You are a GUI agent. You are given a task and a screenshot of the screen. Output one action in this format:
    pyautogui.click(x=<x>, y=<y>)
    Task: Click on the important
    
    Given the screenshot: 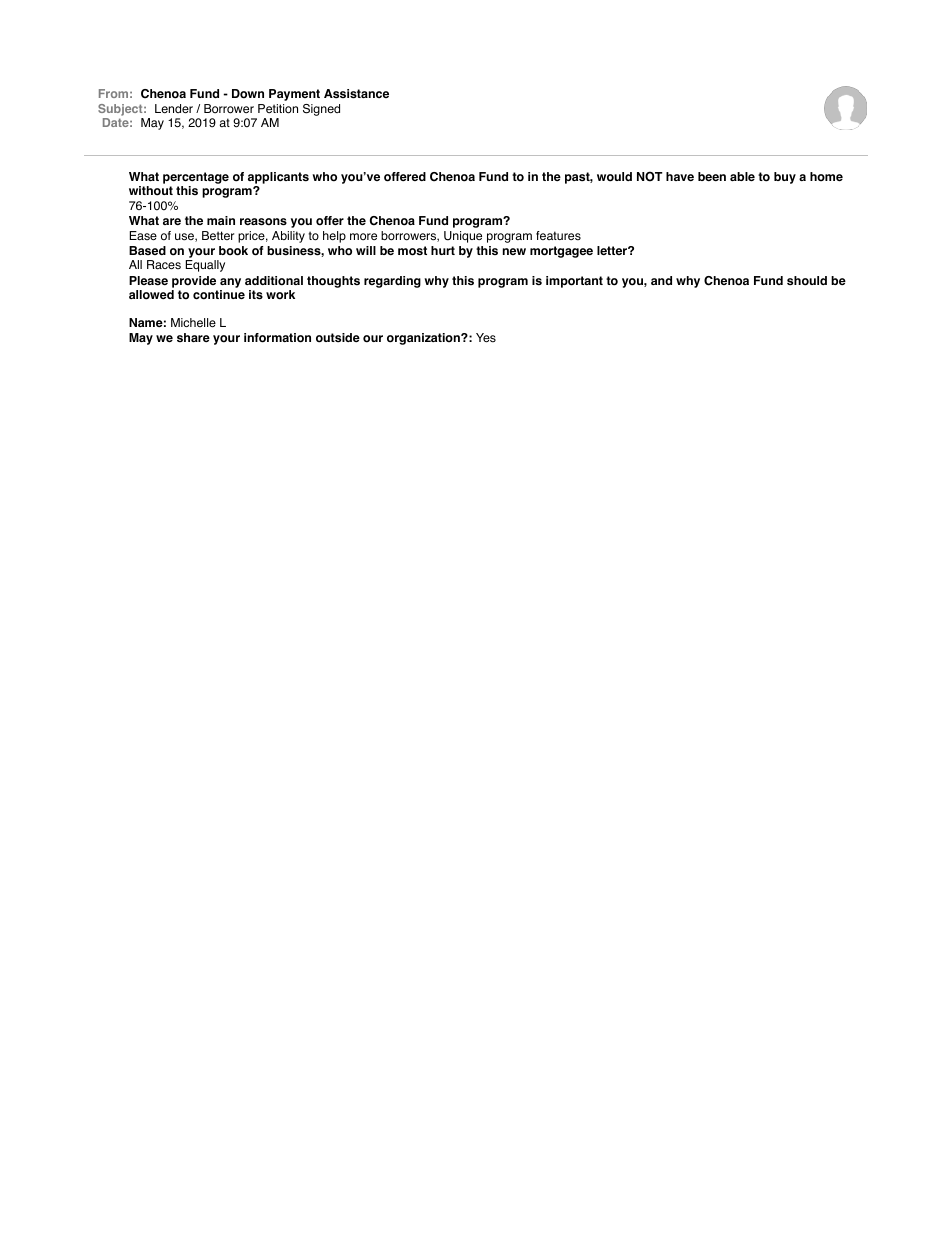 What is the action you would take?
    pyautogui.click(x=574, y=282)
